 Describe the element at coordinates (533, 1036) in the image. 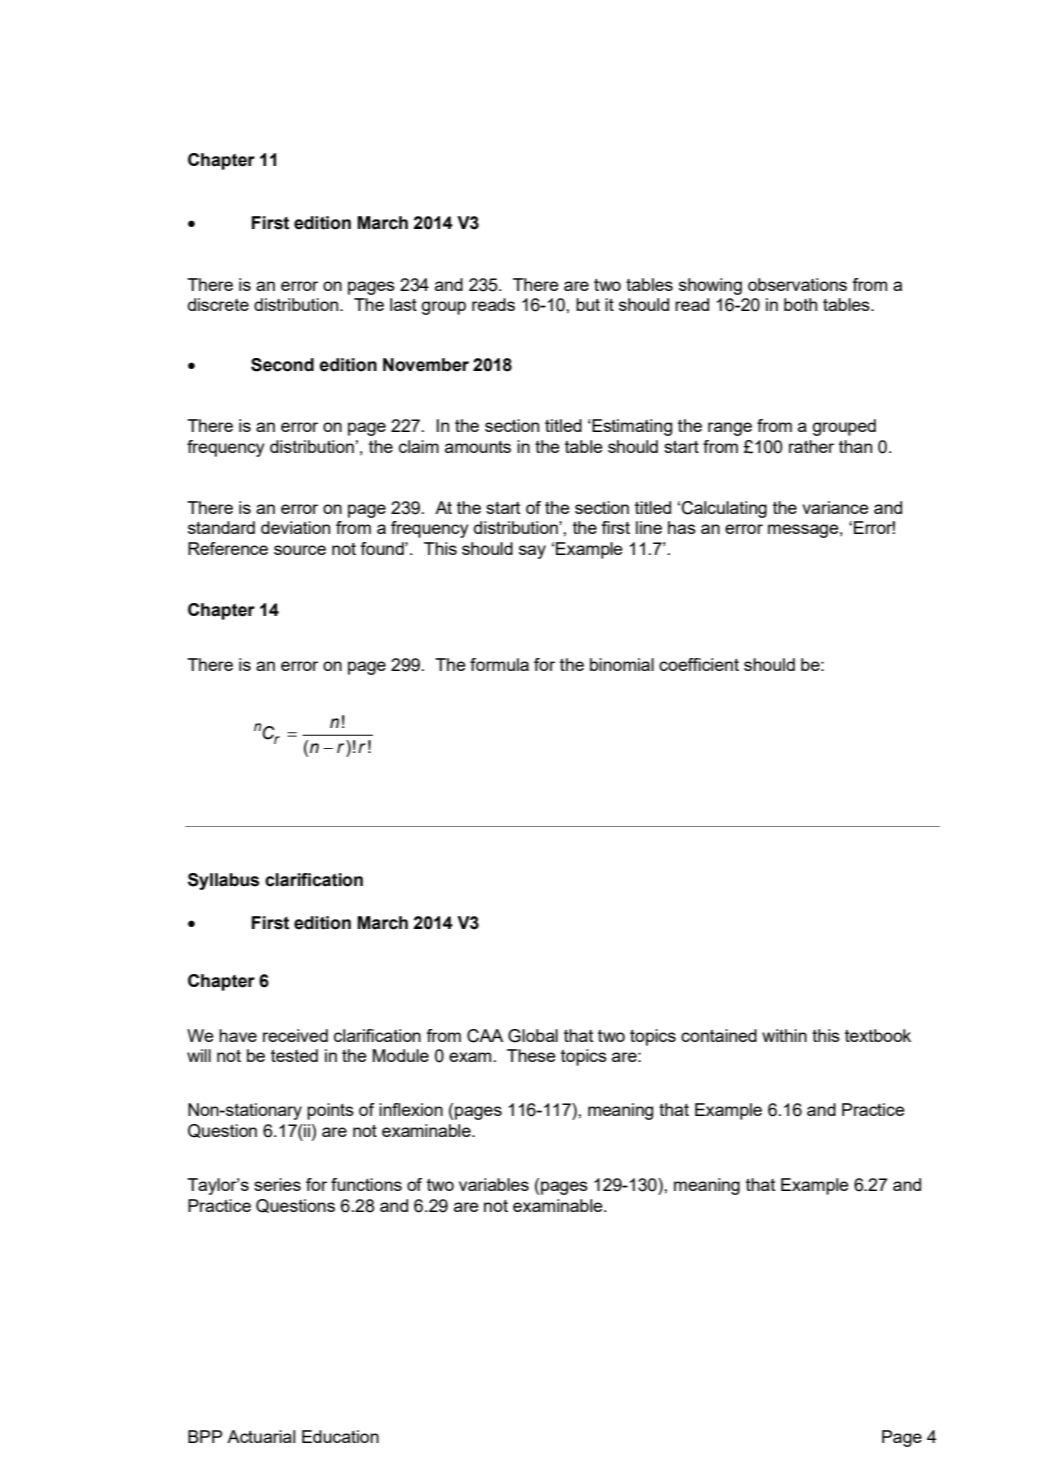

I see `Global` at that location.
